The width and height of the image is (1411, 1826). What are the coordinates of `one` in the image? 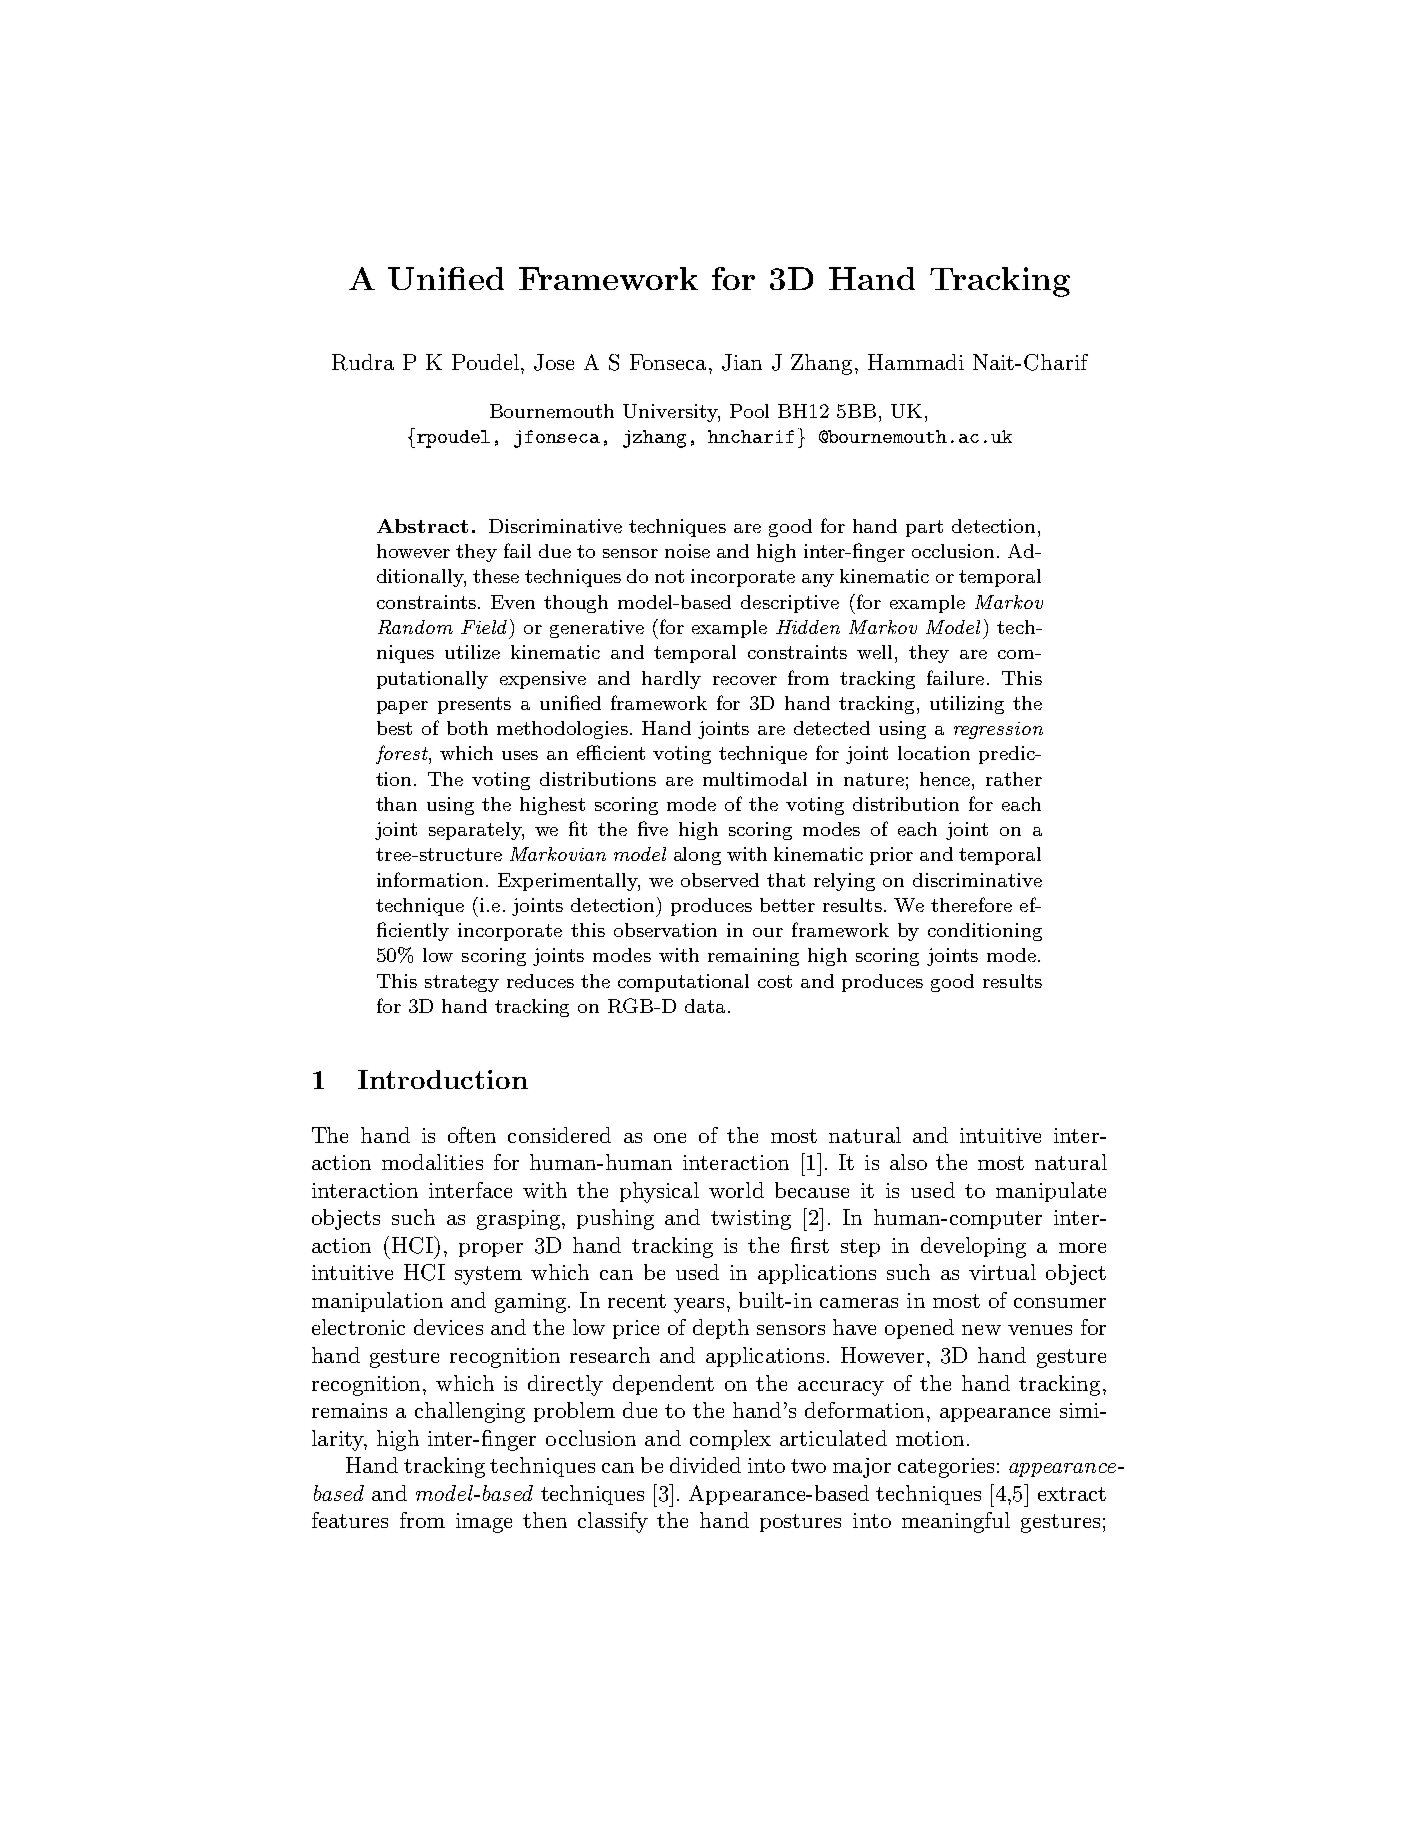 It's located at (670, 1138).
